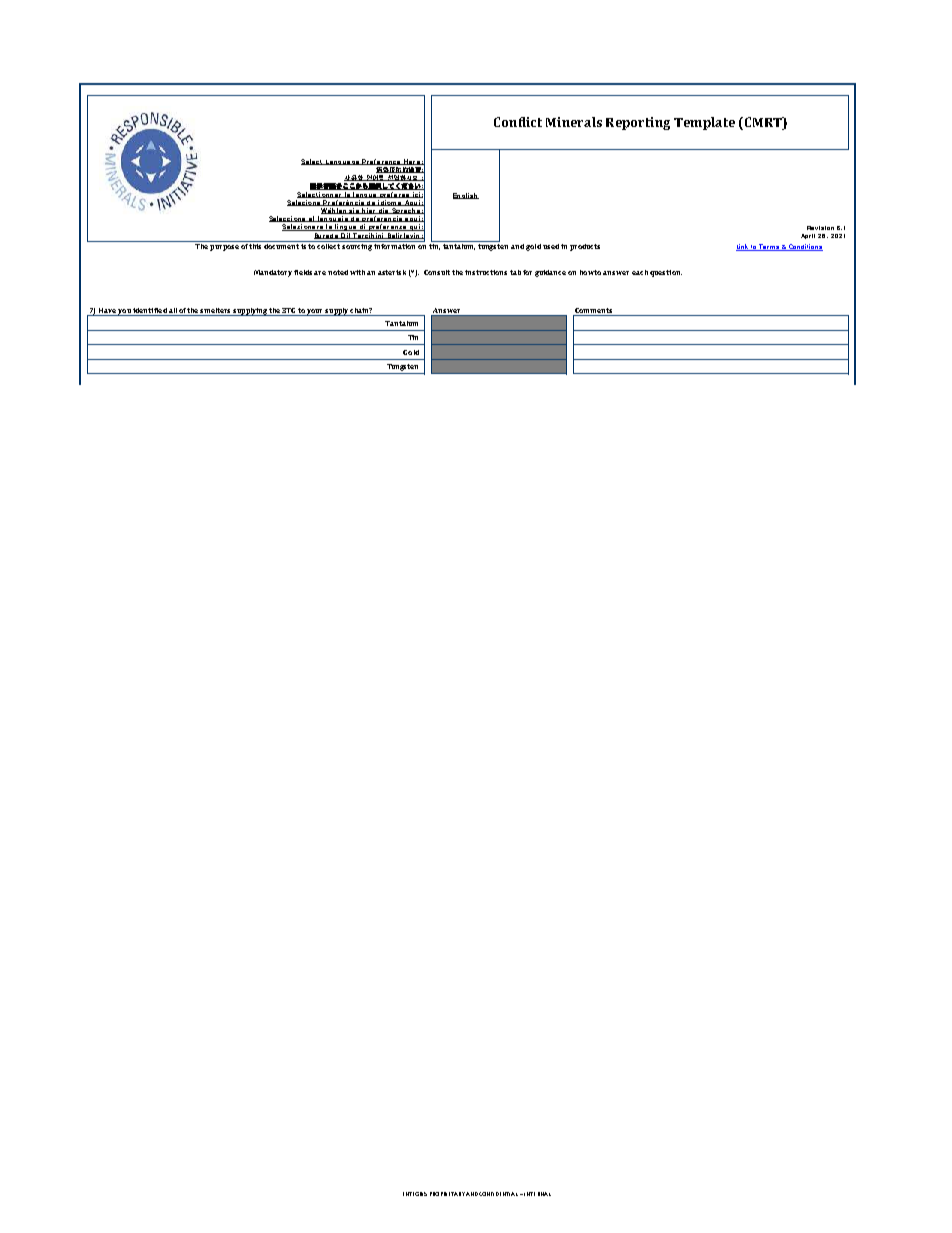 The image size is (952, 1233). I want to click on INTERNAL, so click(537, 1194).
